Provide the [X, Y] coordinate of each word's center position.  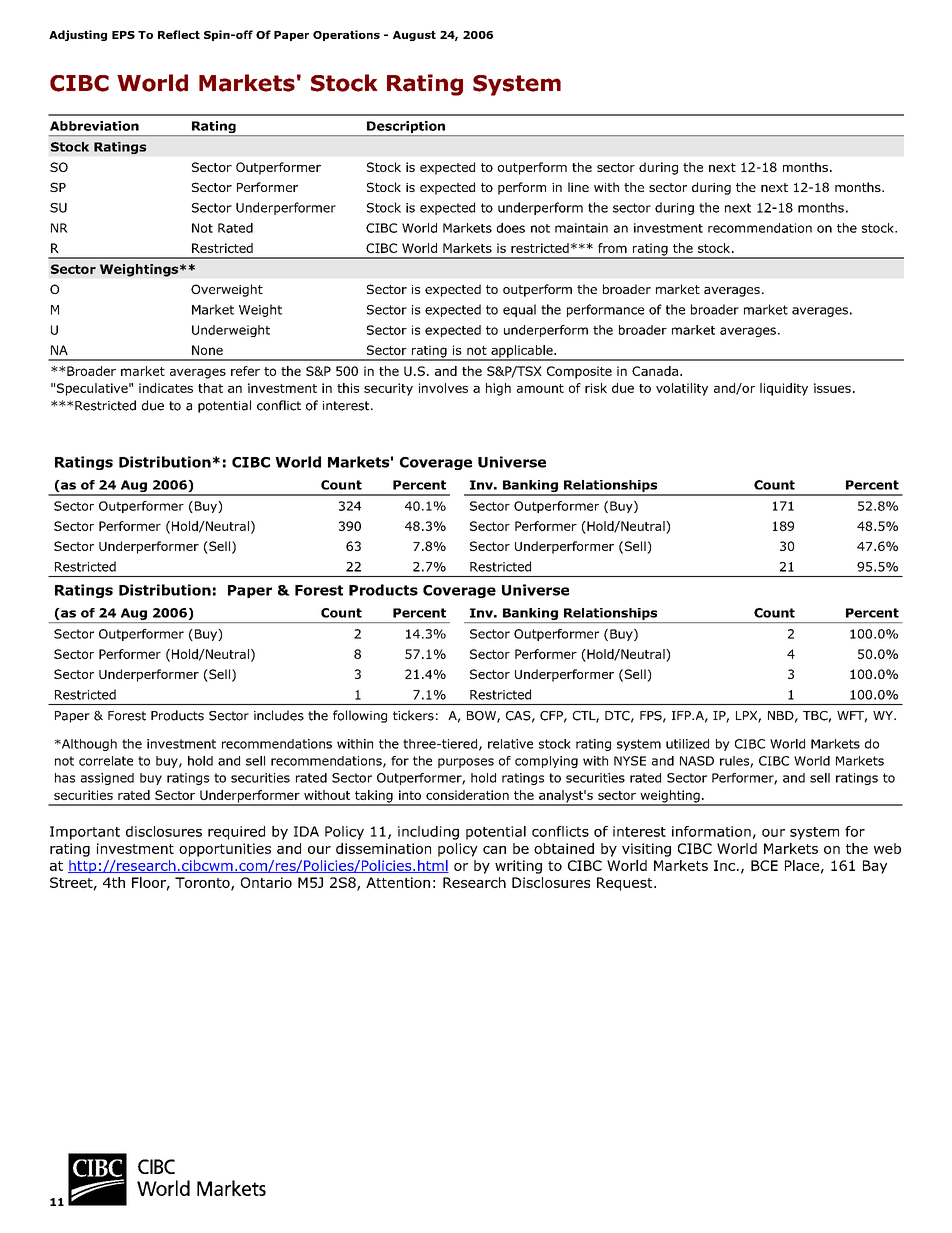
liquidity [784, 389]
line [578, 187]
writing [518, 867]
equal [519, 310]
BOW [482, 717]
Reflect [179, 34]
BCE [764, 865]
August [414, 36]
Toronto [203, 883]
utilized [687, 744]
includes [279, 715]
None [207, 350]
